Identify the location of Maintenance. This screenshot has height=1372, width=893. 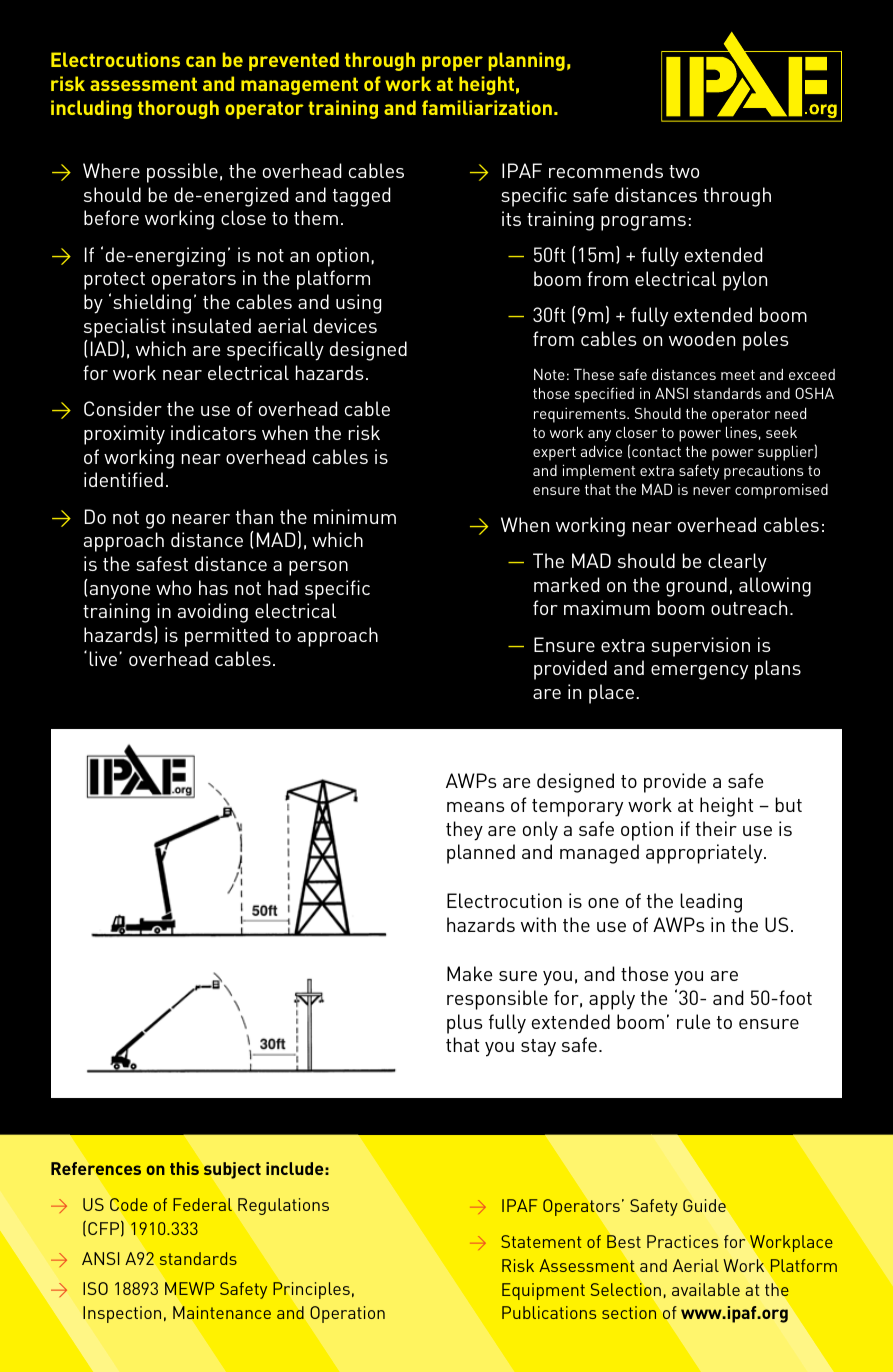
(222, 1312).
